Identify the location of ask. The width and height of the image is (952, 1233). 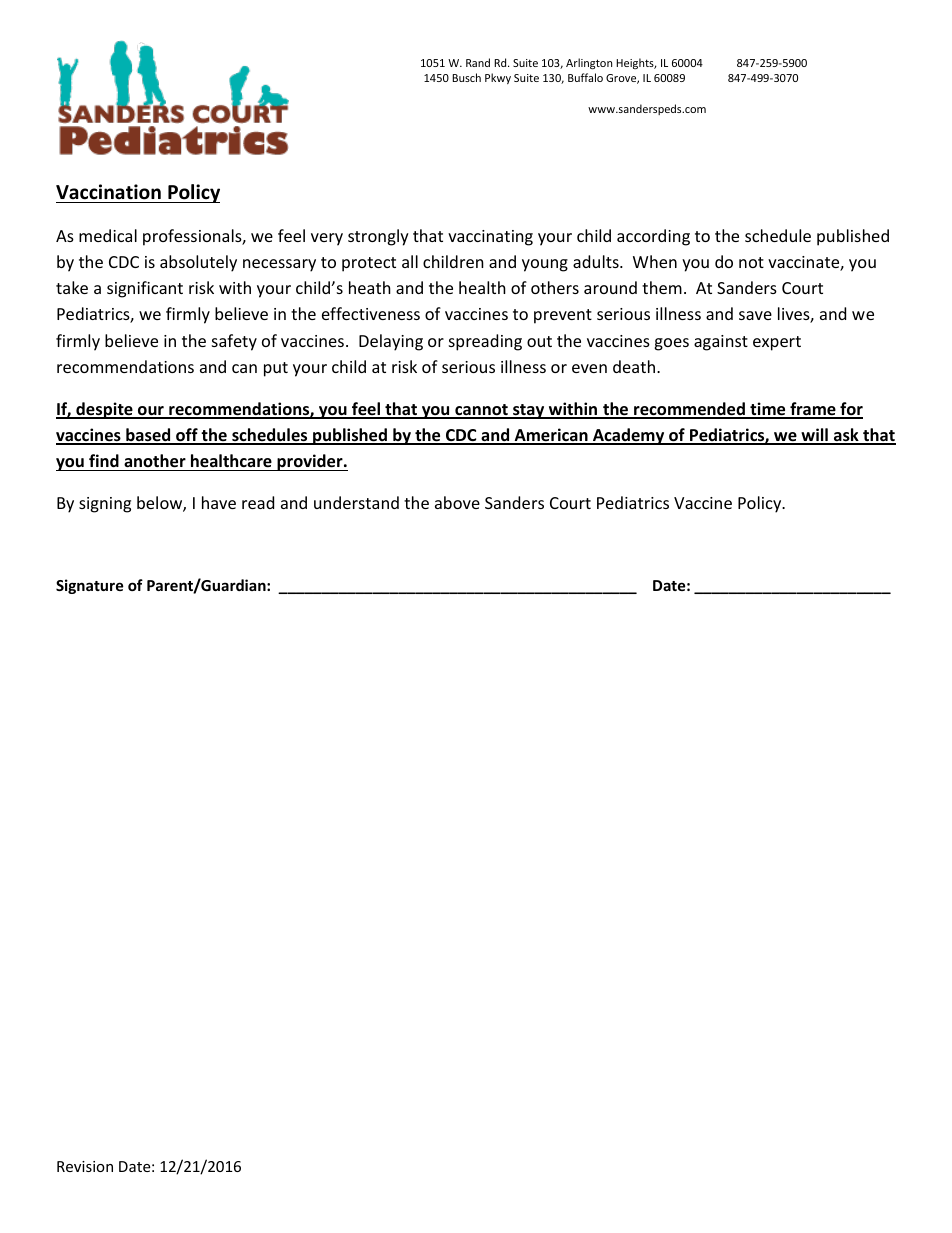
(846, 436).
